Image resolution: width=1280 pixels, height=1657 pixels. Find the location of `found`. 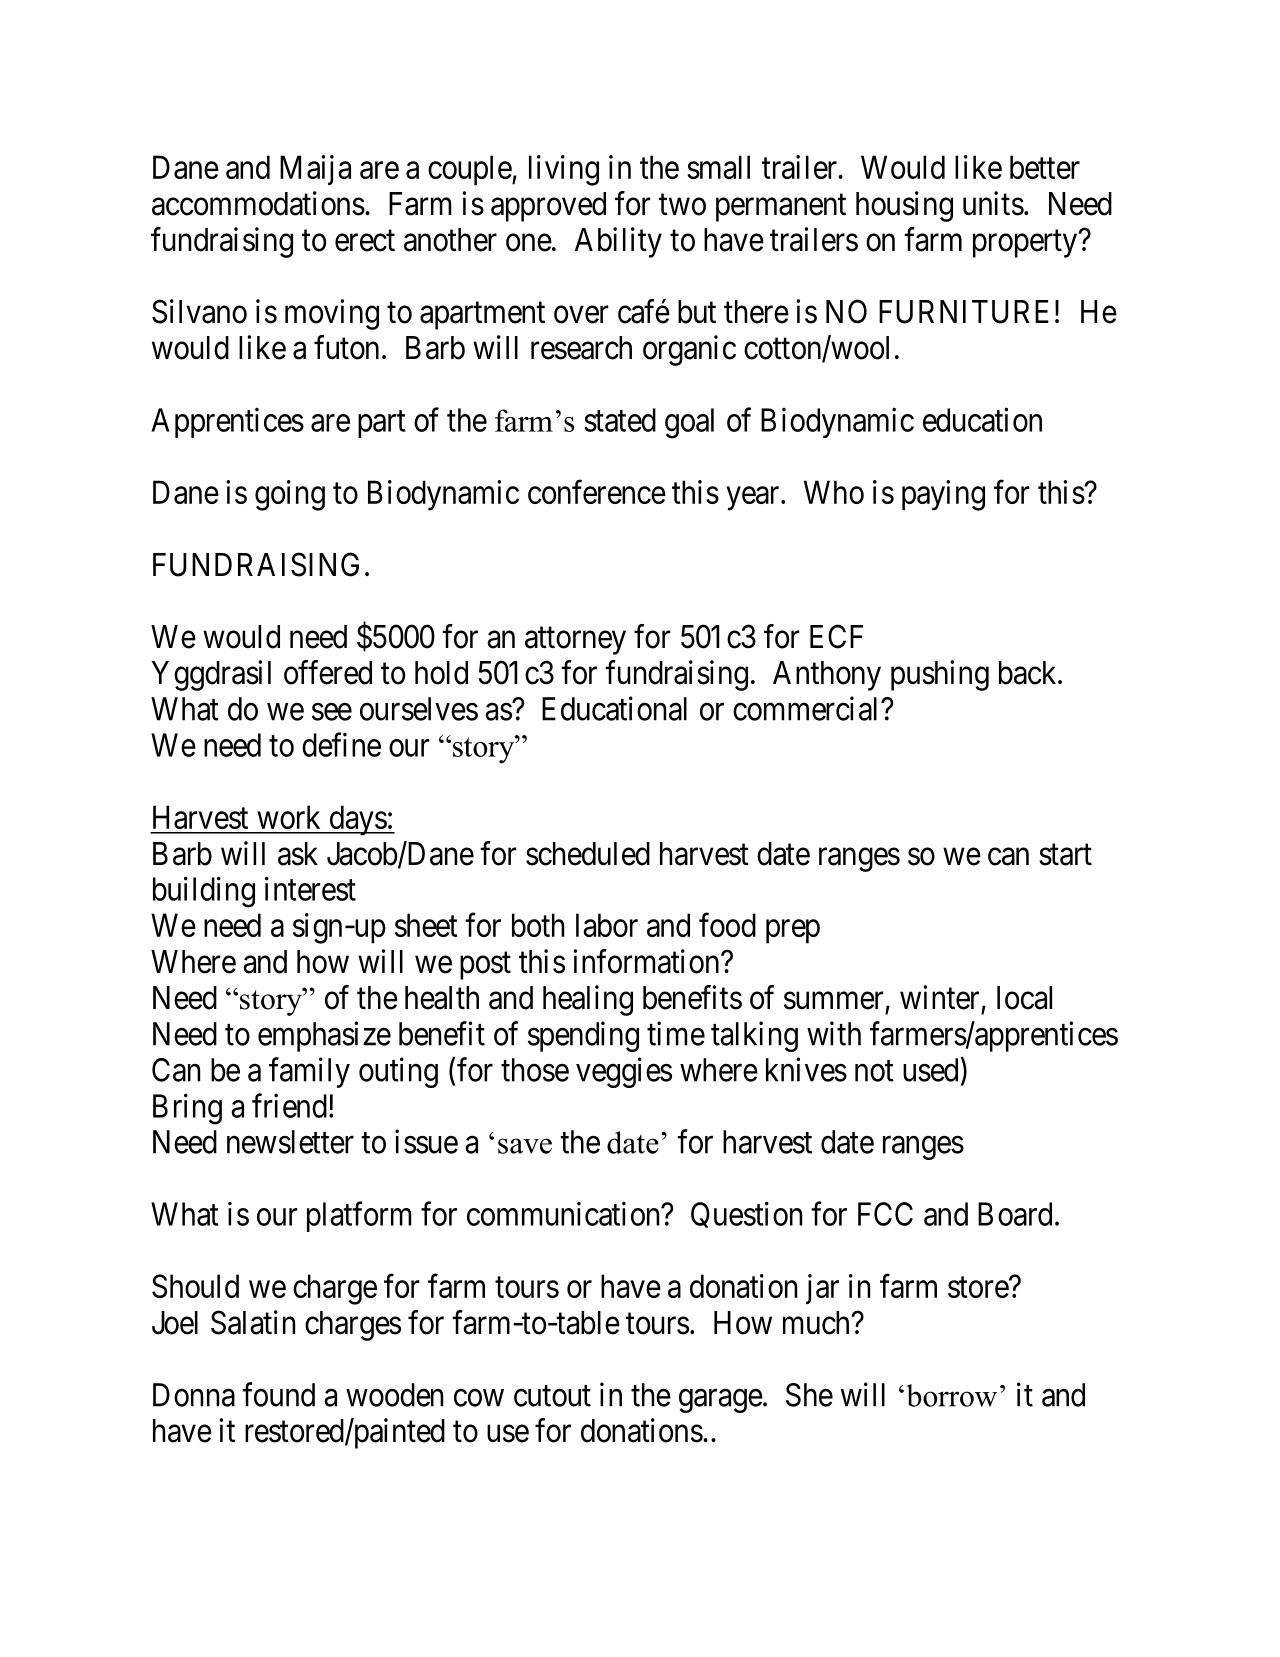

found is located at coordinates (278, 1394).
